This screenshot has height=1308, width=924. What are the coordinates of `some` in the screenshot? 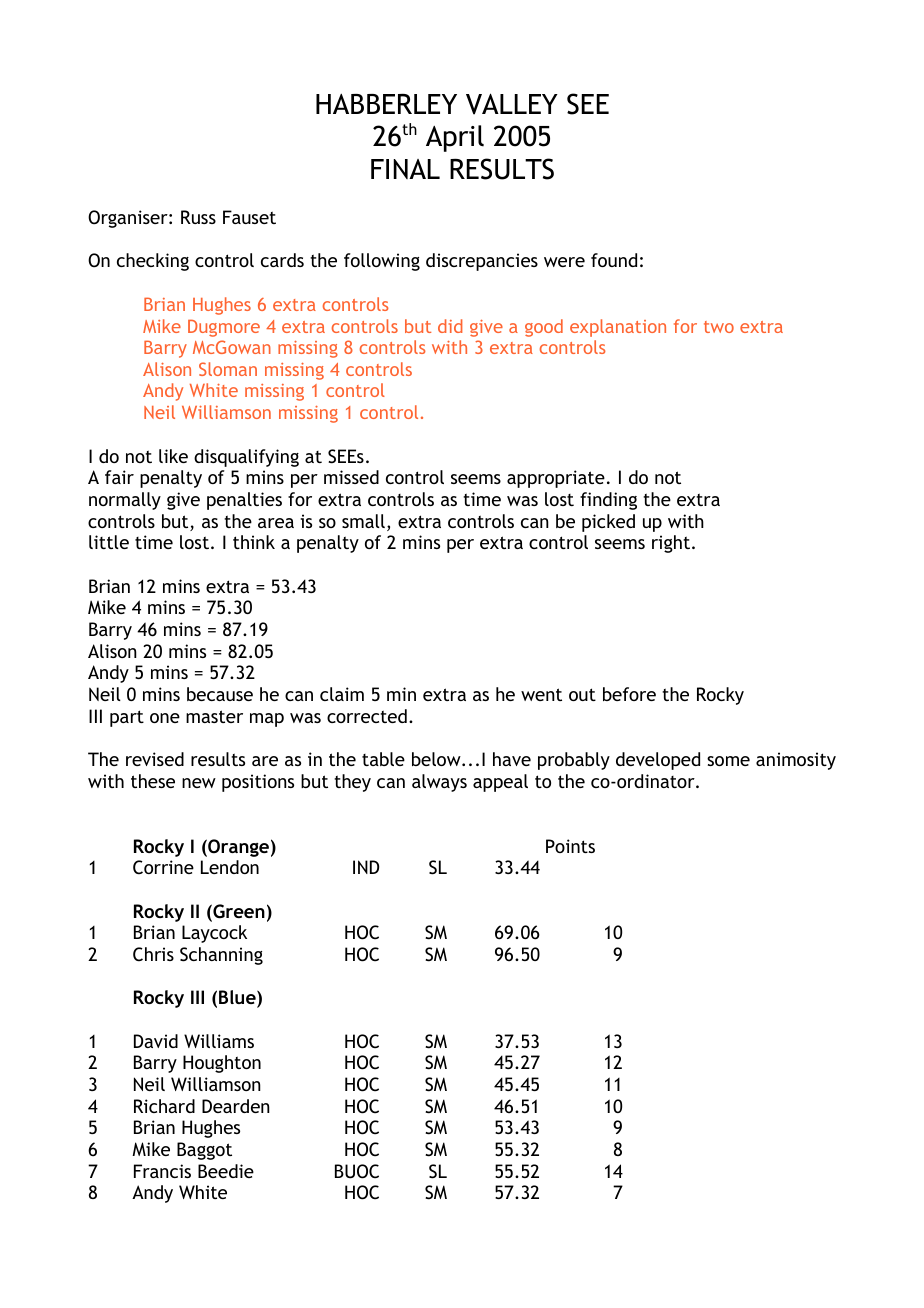 It's located at (728, 761).
